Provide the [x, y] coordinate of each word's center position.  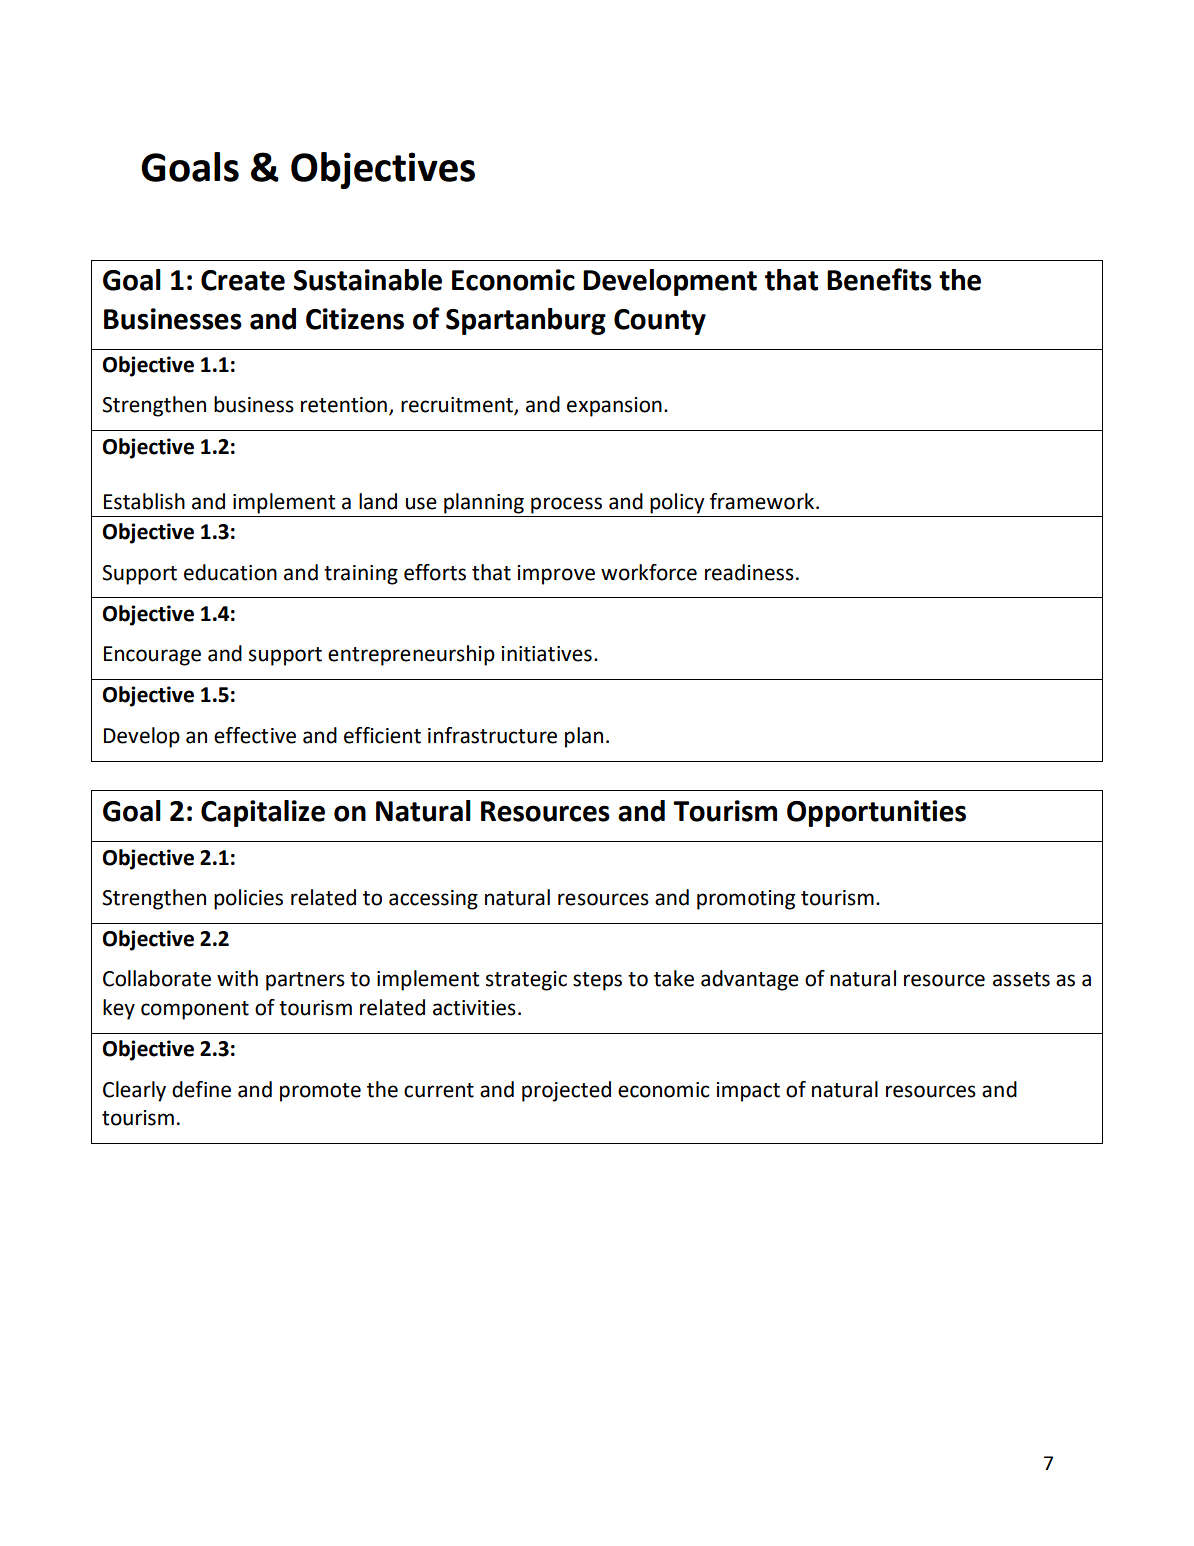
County [660, 322]
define [201, 1089]
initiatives [546, 654]
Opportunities [876, 813]
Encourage [152, 656]
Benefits [879, 279]
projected [566, 1091]
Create [243, 280]
